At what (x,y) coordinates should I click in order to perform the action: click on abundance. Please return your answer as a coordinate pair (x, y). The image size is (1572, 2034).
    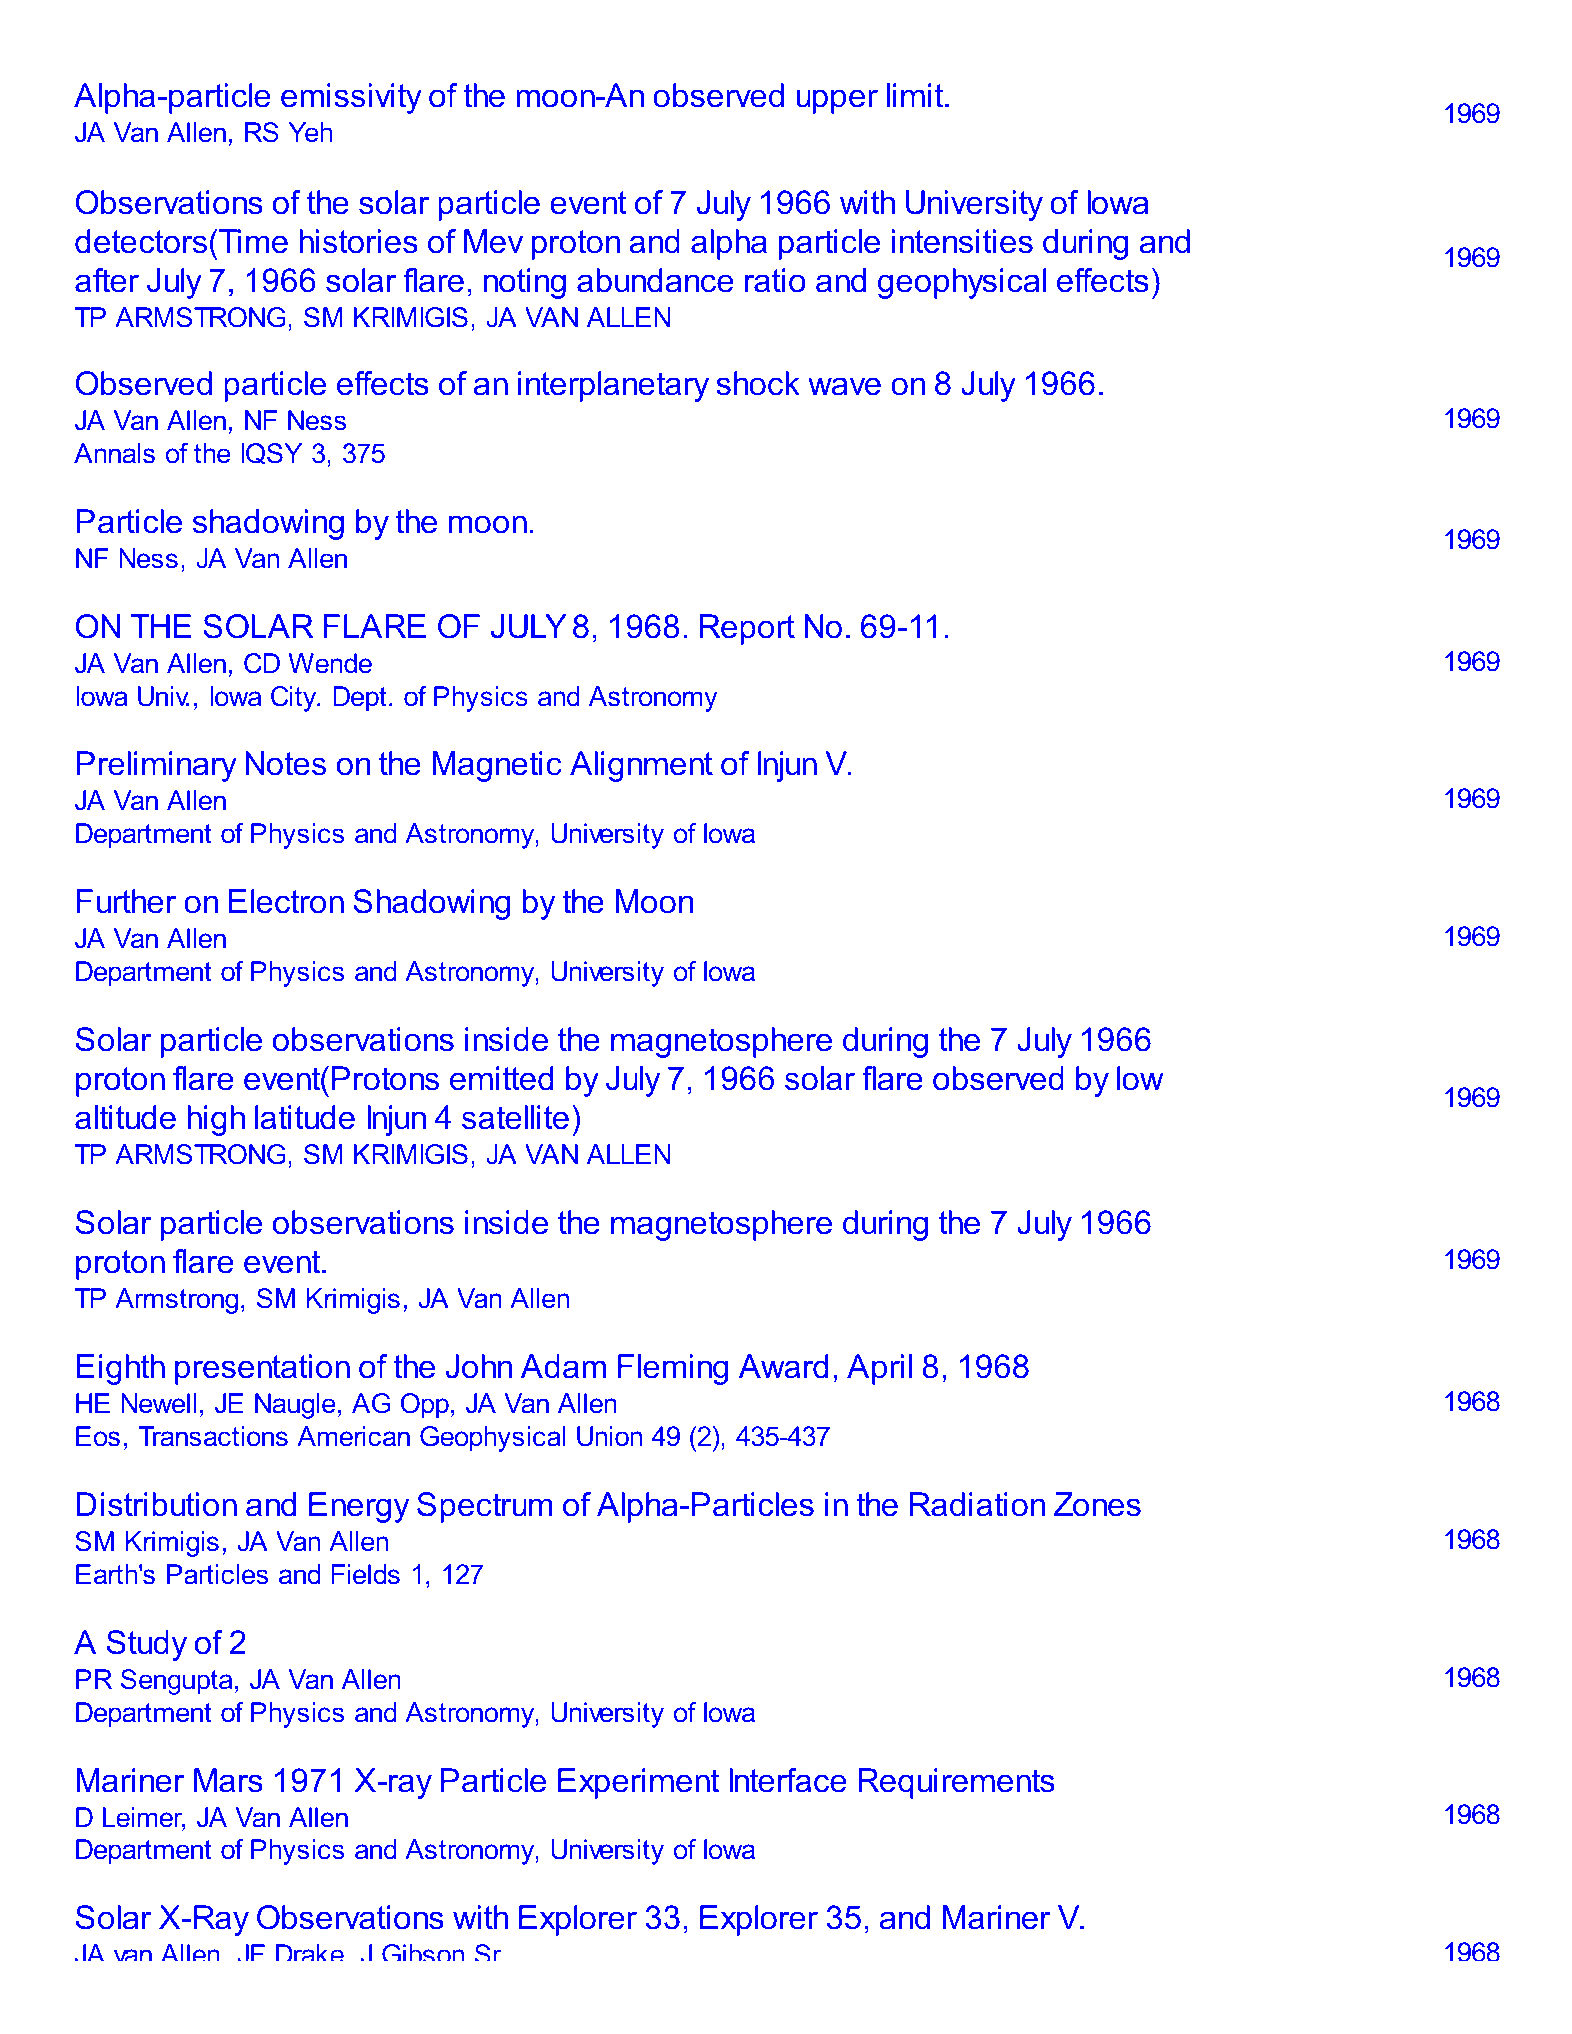
    Looking at the image, I should click on (655, 280).
